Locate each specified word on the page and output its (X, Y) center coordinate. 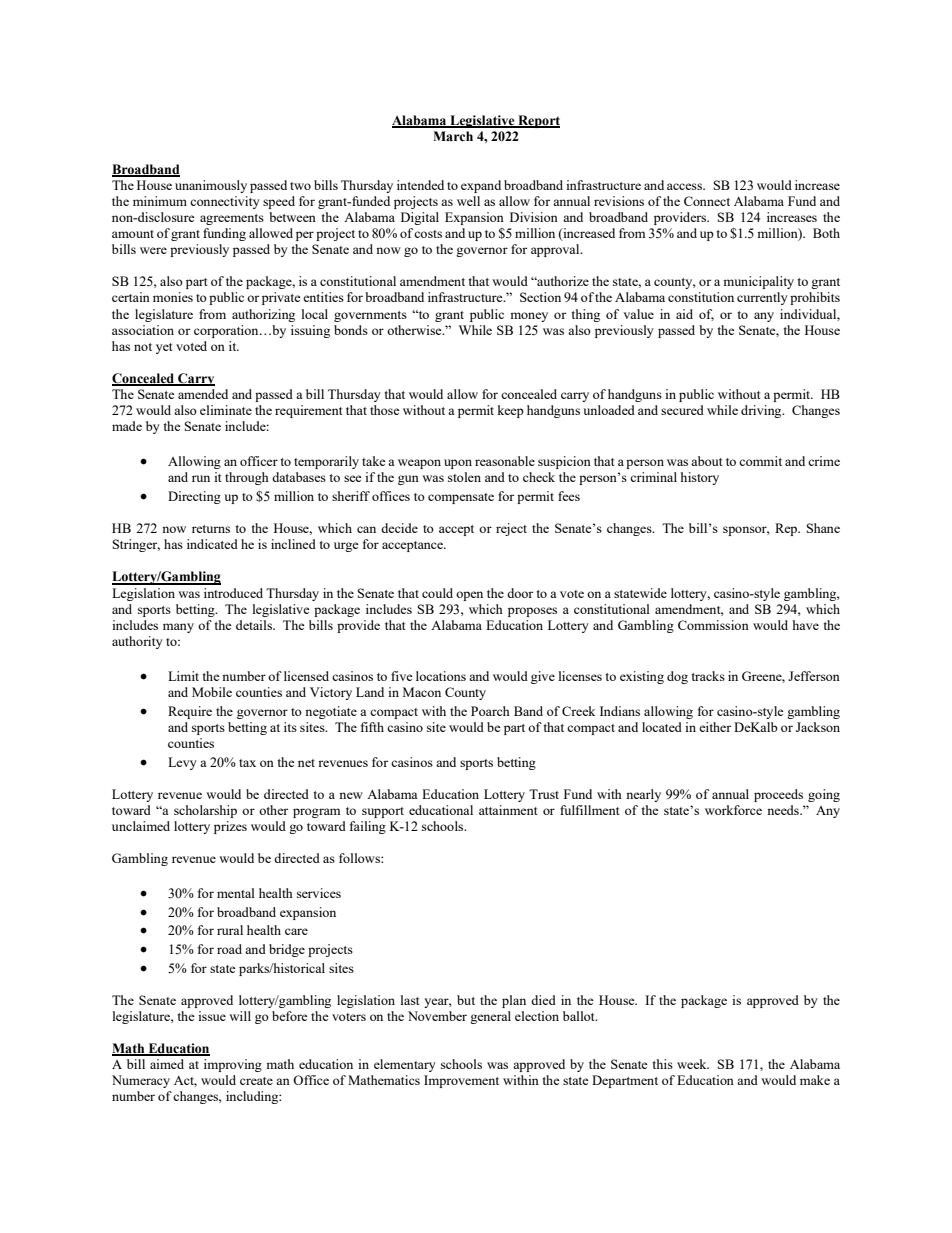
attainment (508, 810)
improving (233, 1065)
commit (760, 461)
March (453, 136)
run (201, 478)
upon (458, 464)
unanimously (211, 186)
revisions (619, 201)
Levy (182, 763)
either (715, 727)
